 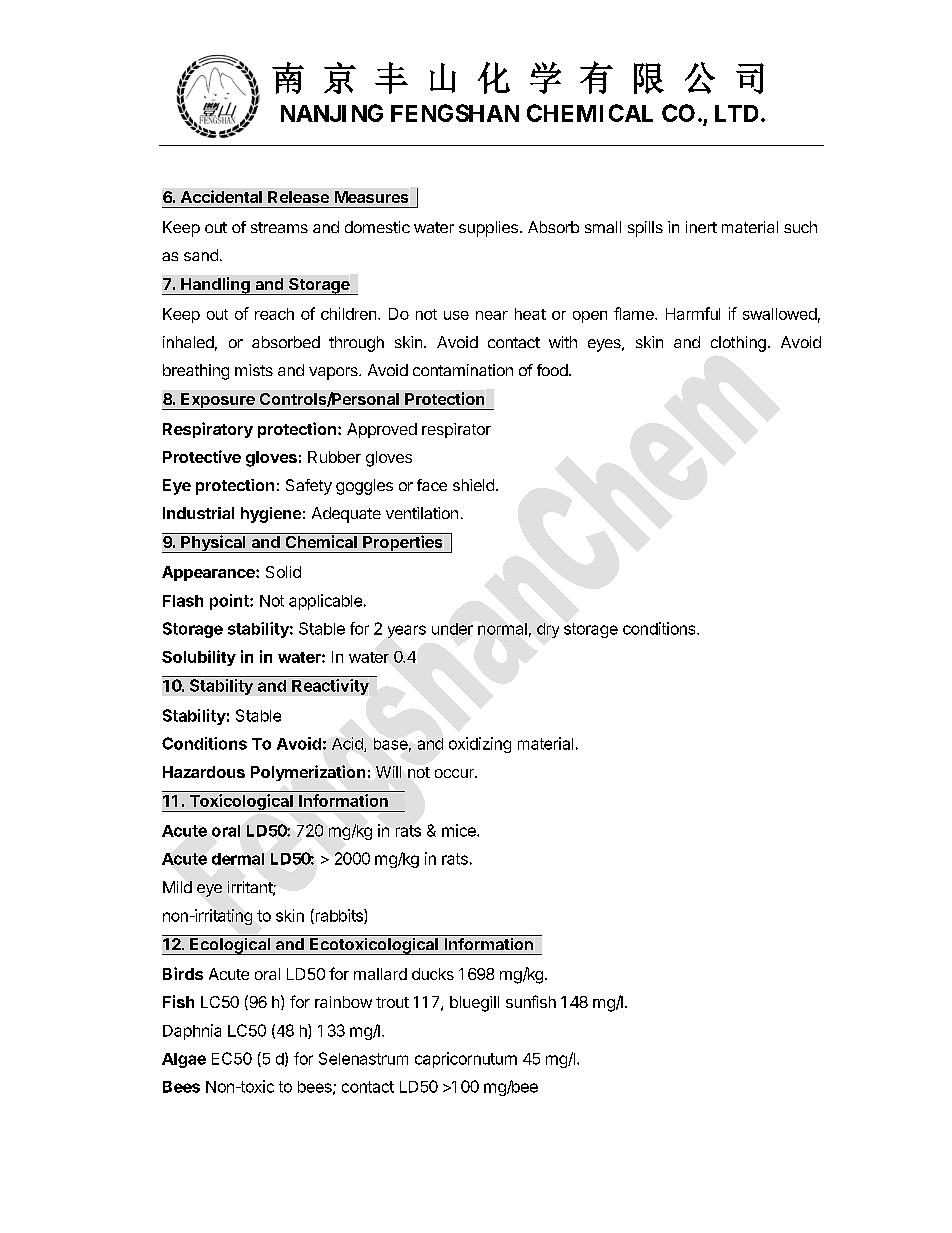 I want to click on Accidental, so click(x=221, y=196).
